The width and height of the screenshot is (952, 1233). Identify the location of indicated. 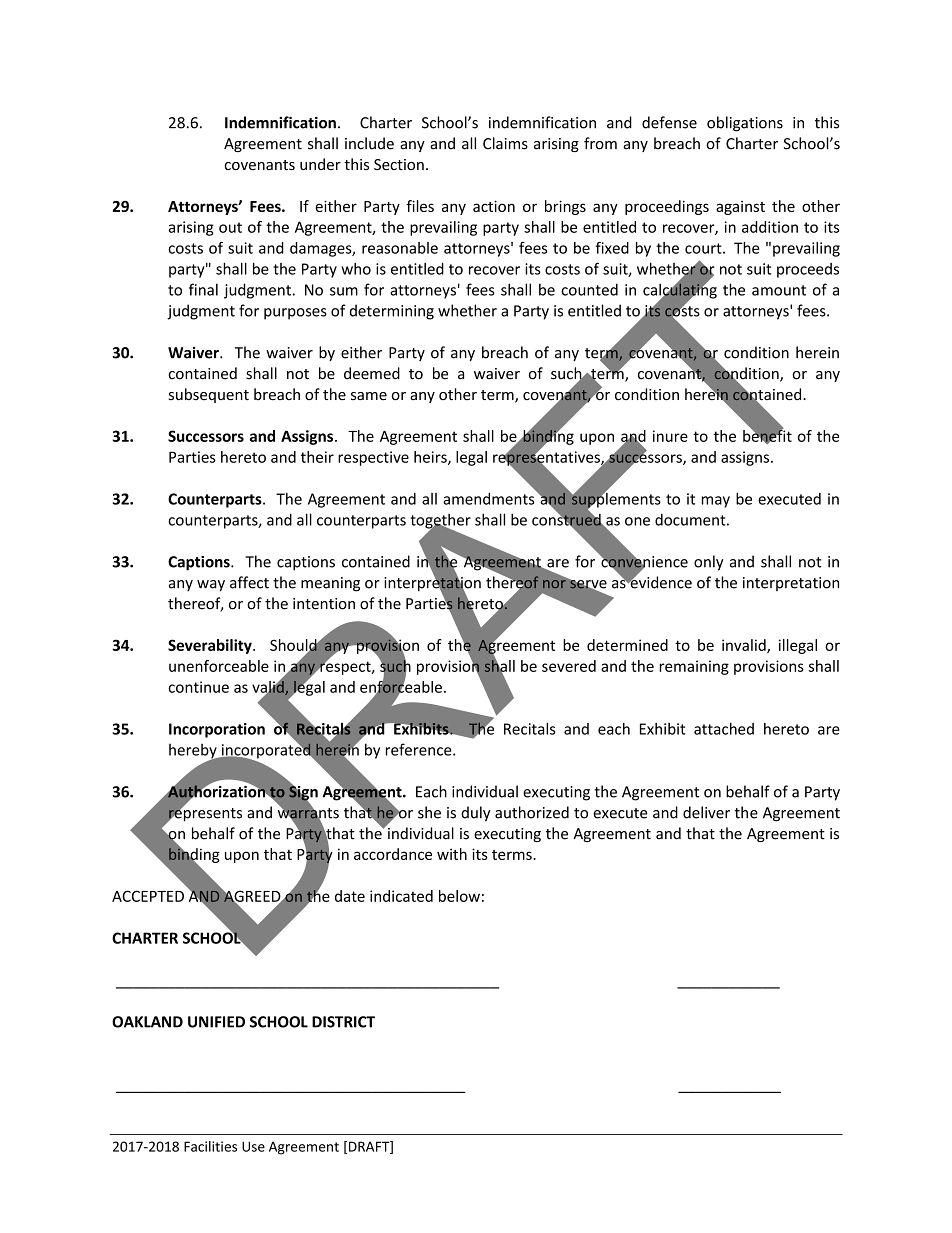
(401, 896).
